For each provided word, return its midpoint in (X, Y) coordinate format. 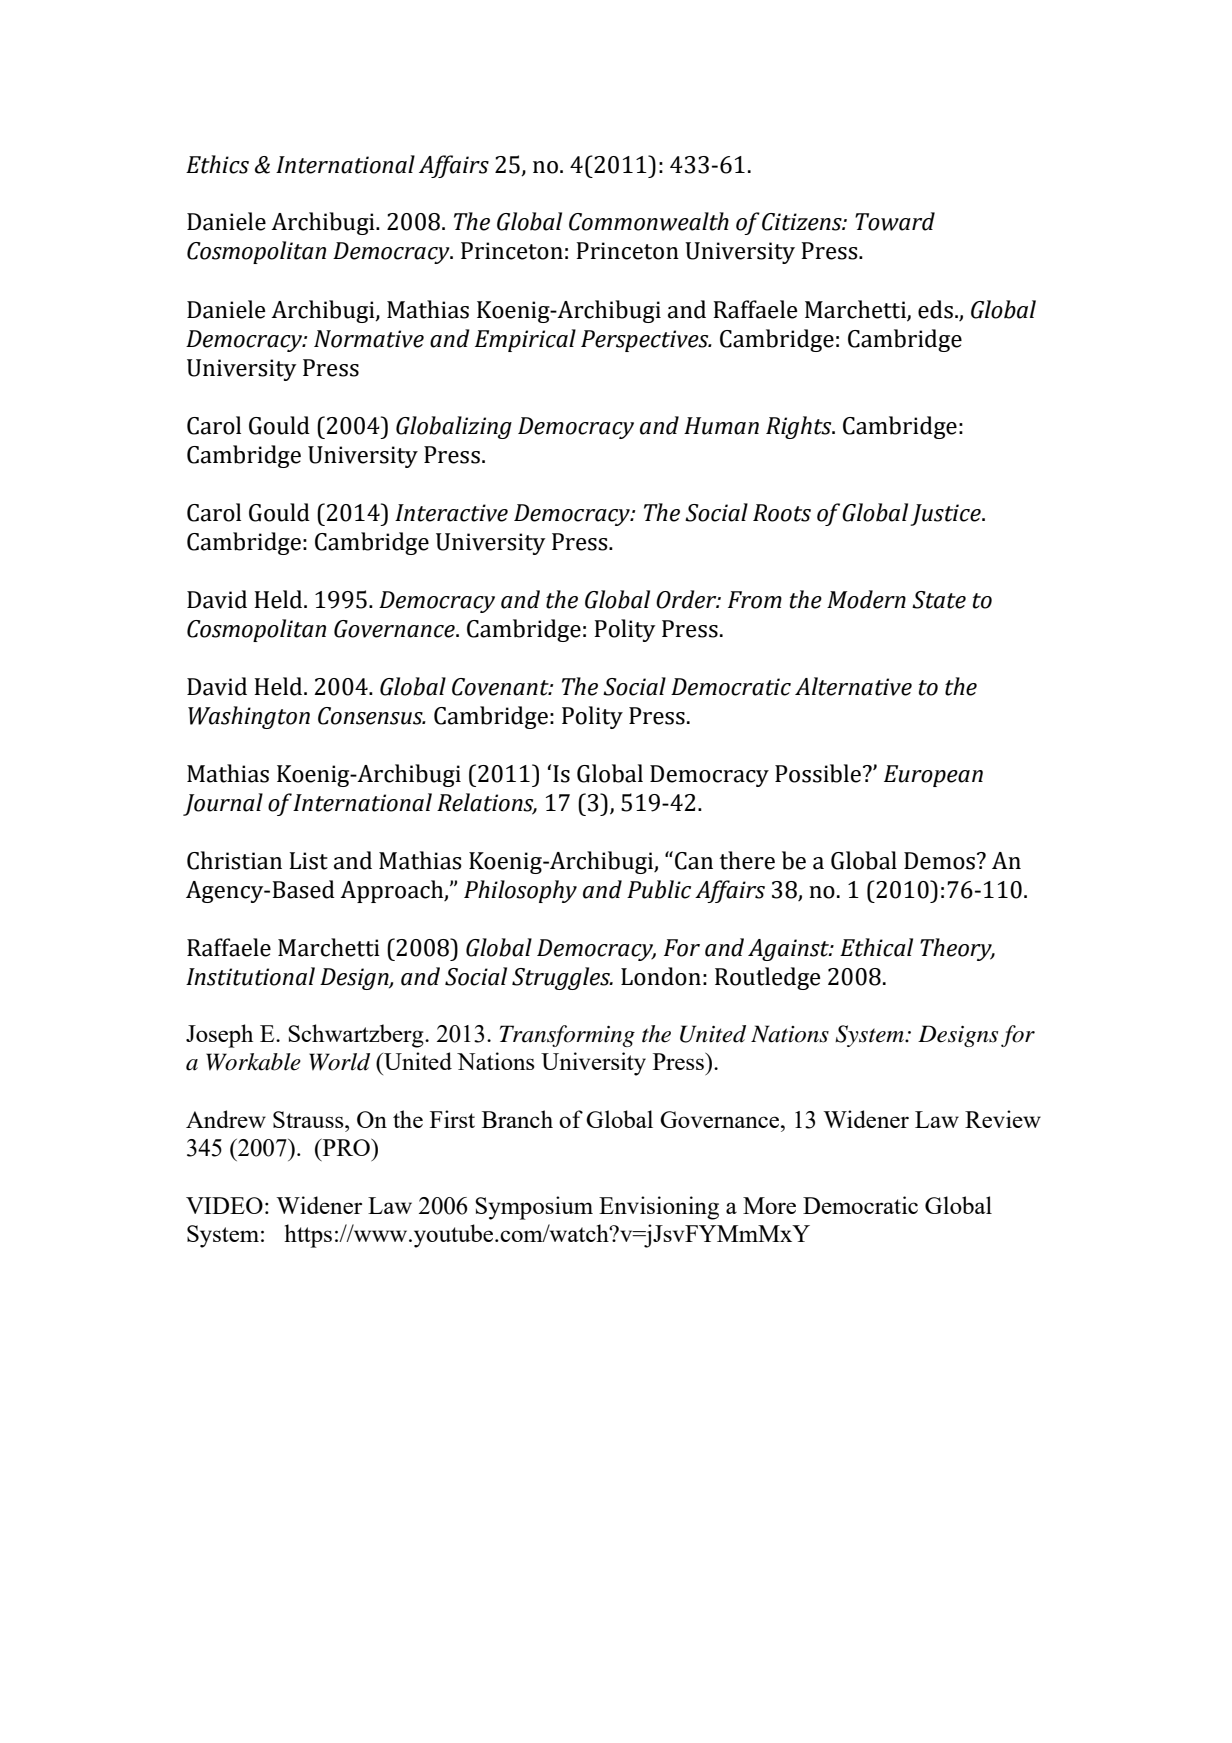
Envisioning (659, 1208)
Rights (800, 427)
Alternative (853, 686)
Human (721, 426)
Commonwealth (649, 221)
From (755, 600)
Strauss (309, 1119)
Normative (369, 339)
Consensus (371, 716)
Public (659, 889)
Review (1003, 1119)
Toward (895, 221)
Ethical (876, 947)
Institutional (250, 976)
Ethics (217, 164)
